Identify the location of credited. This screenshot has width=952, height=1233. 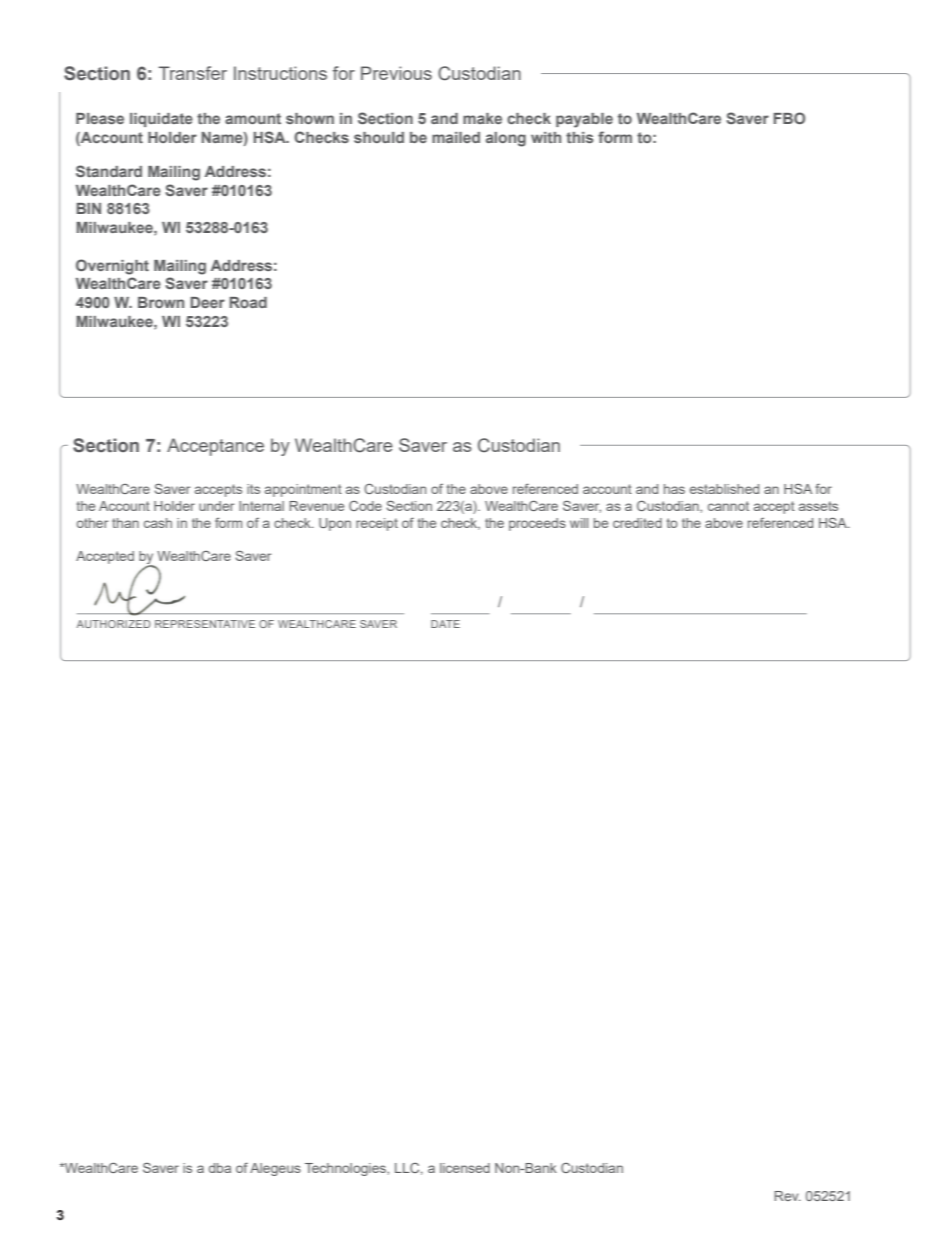
(637, 523).
